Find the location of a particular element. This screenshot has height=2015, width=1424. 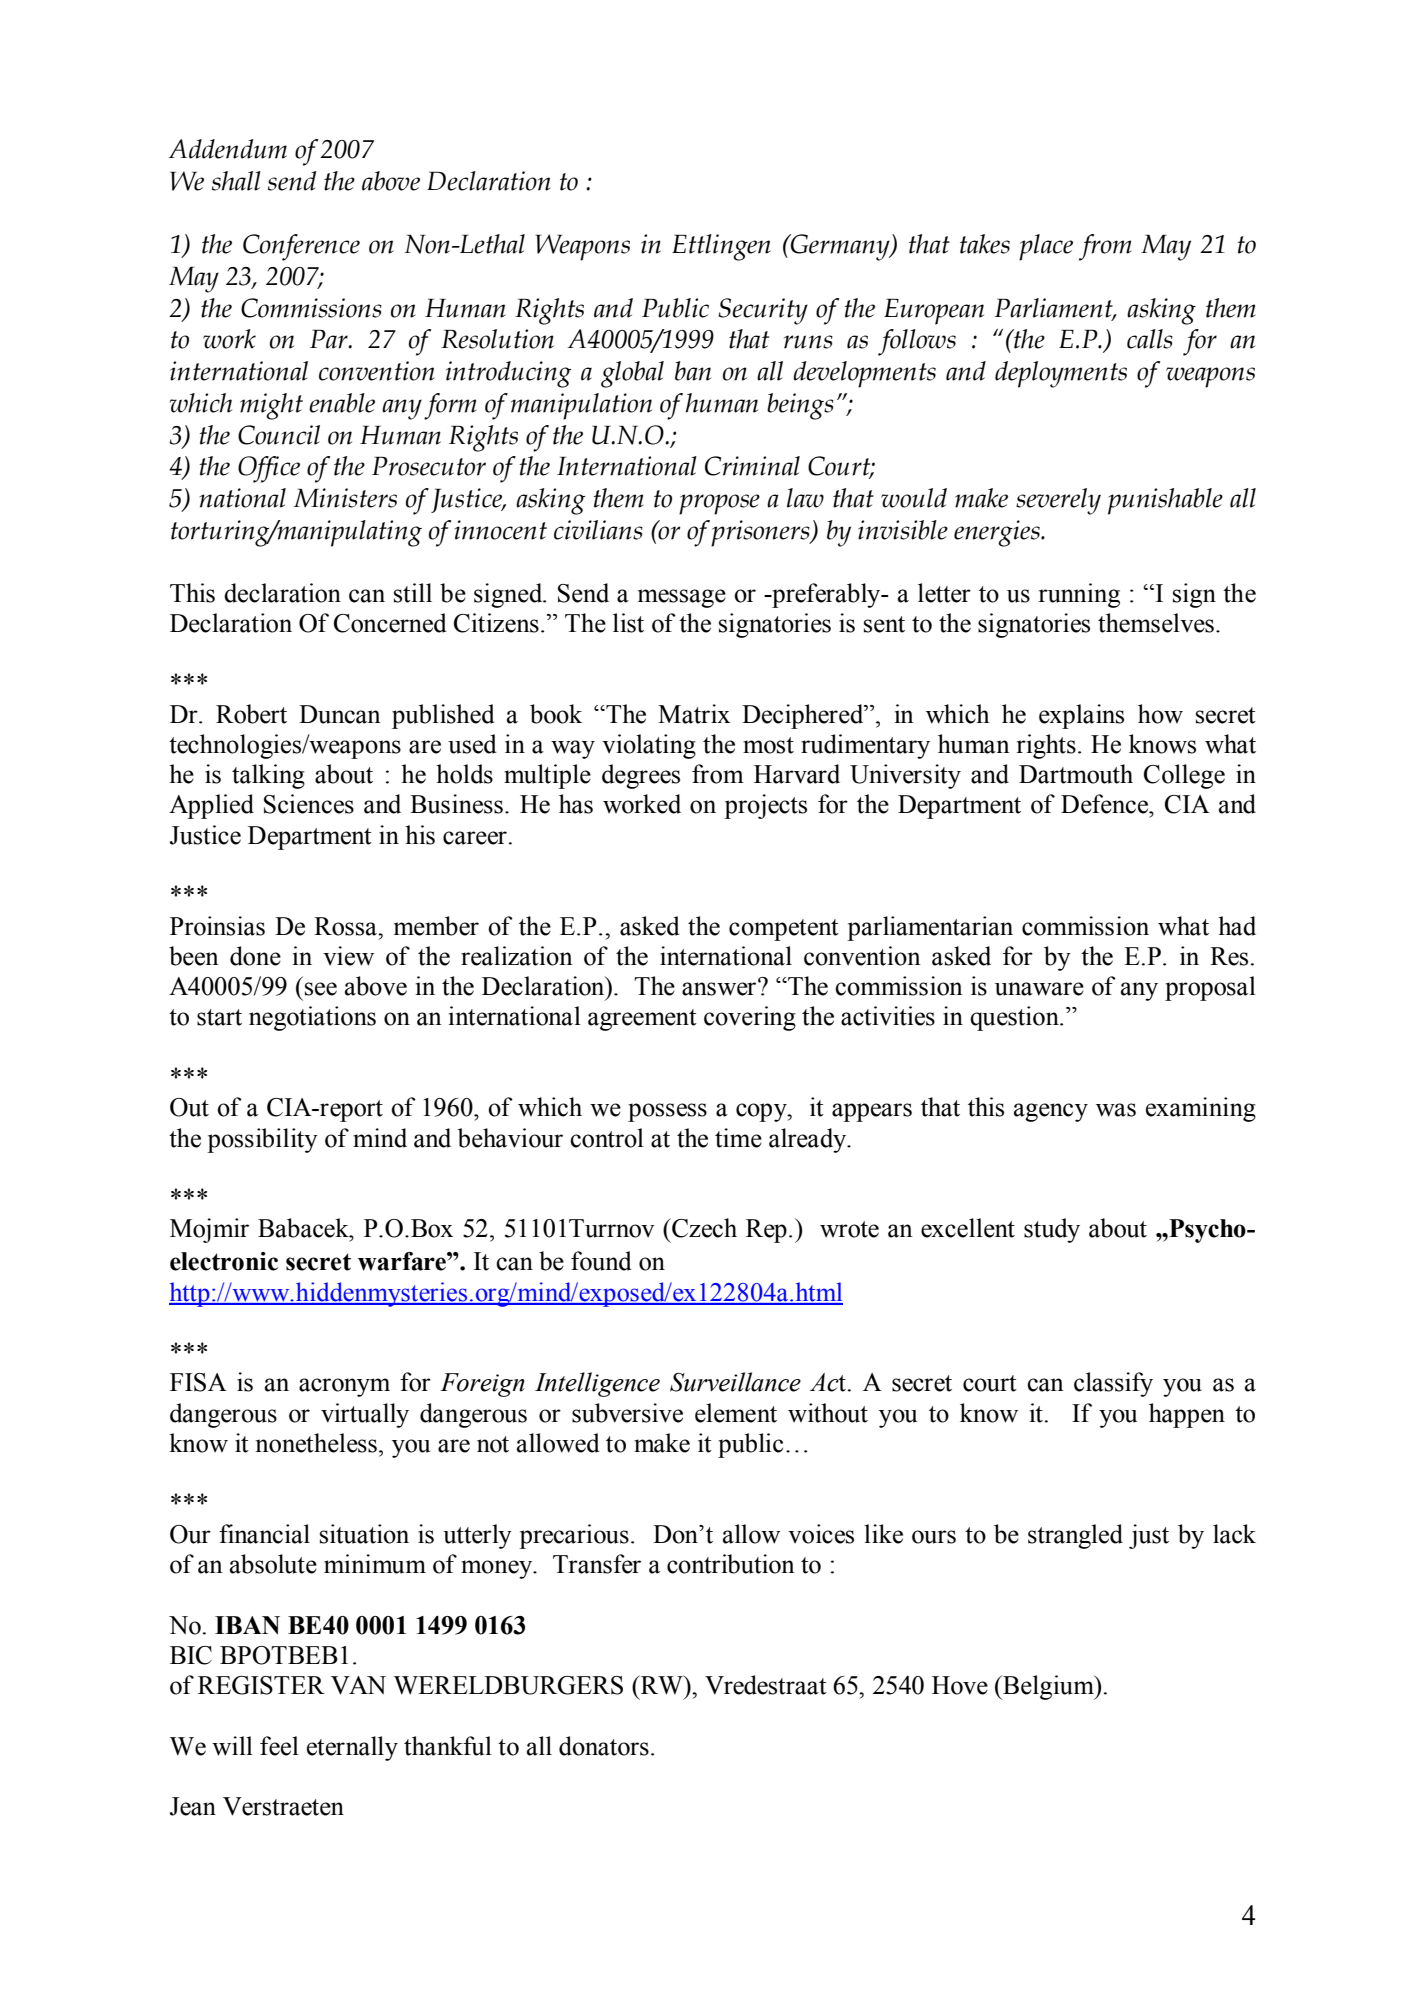

Concerned is located at coordinates (390, 623).
